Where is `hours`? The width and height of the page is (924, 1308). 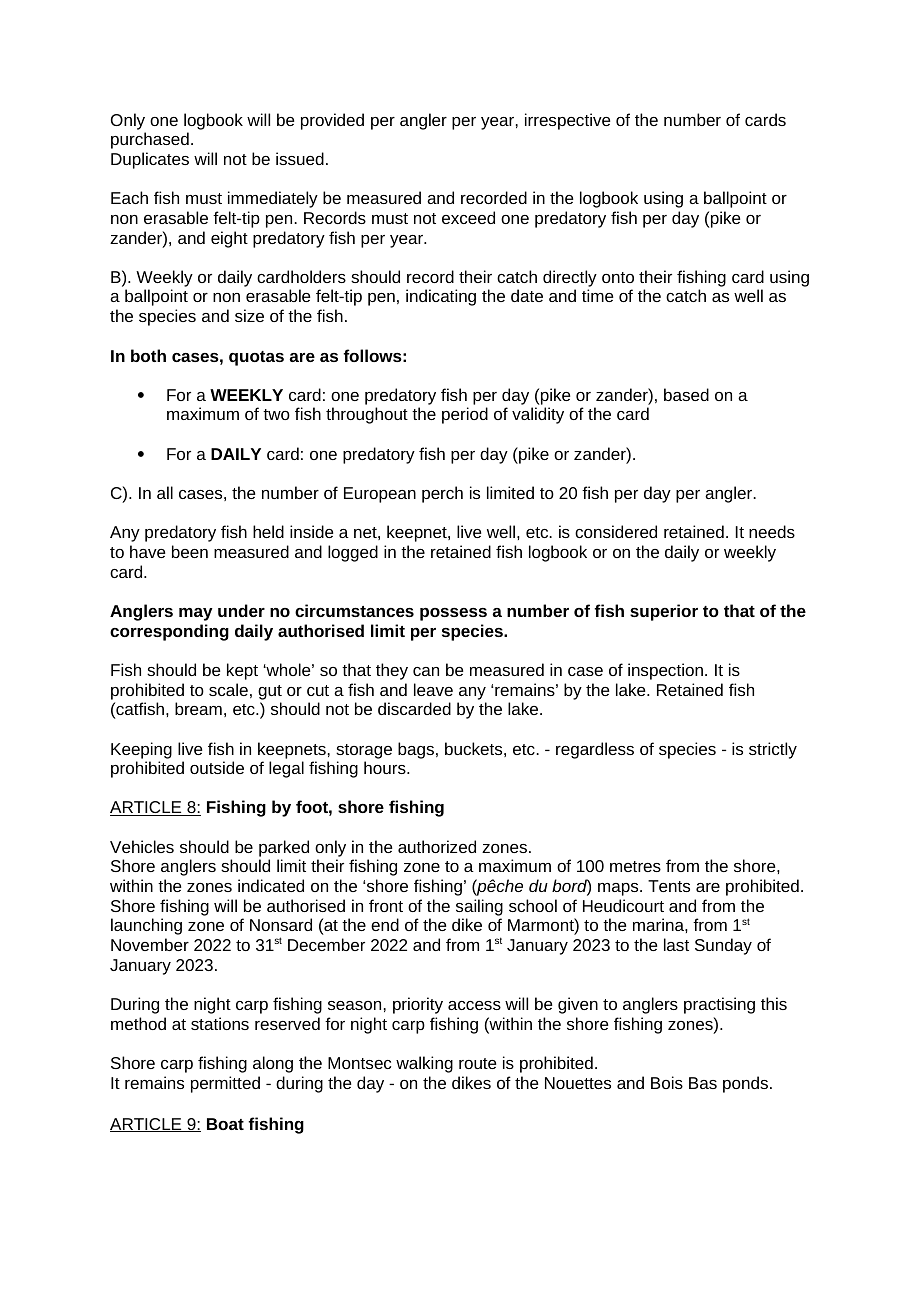
hours is located at coordinates (386, 767).
